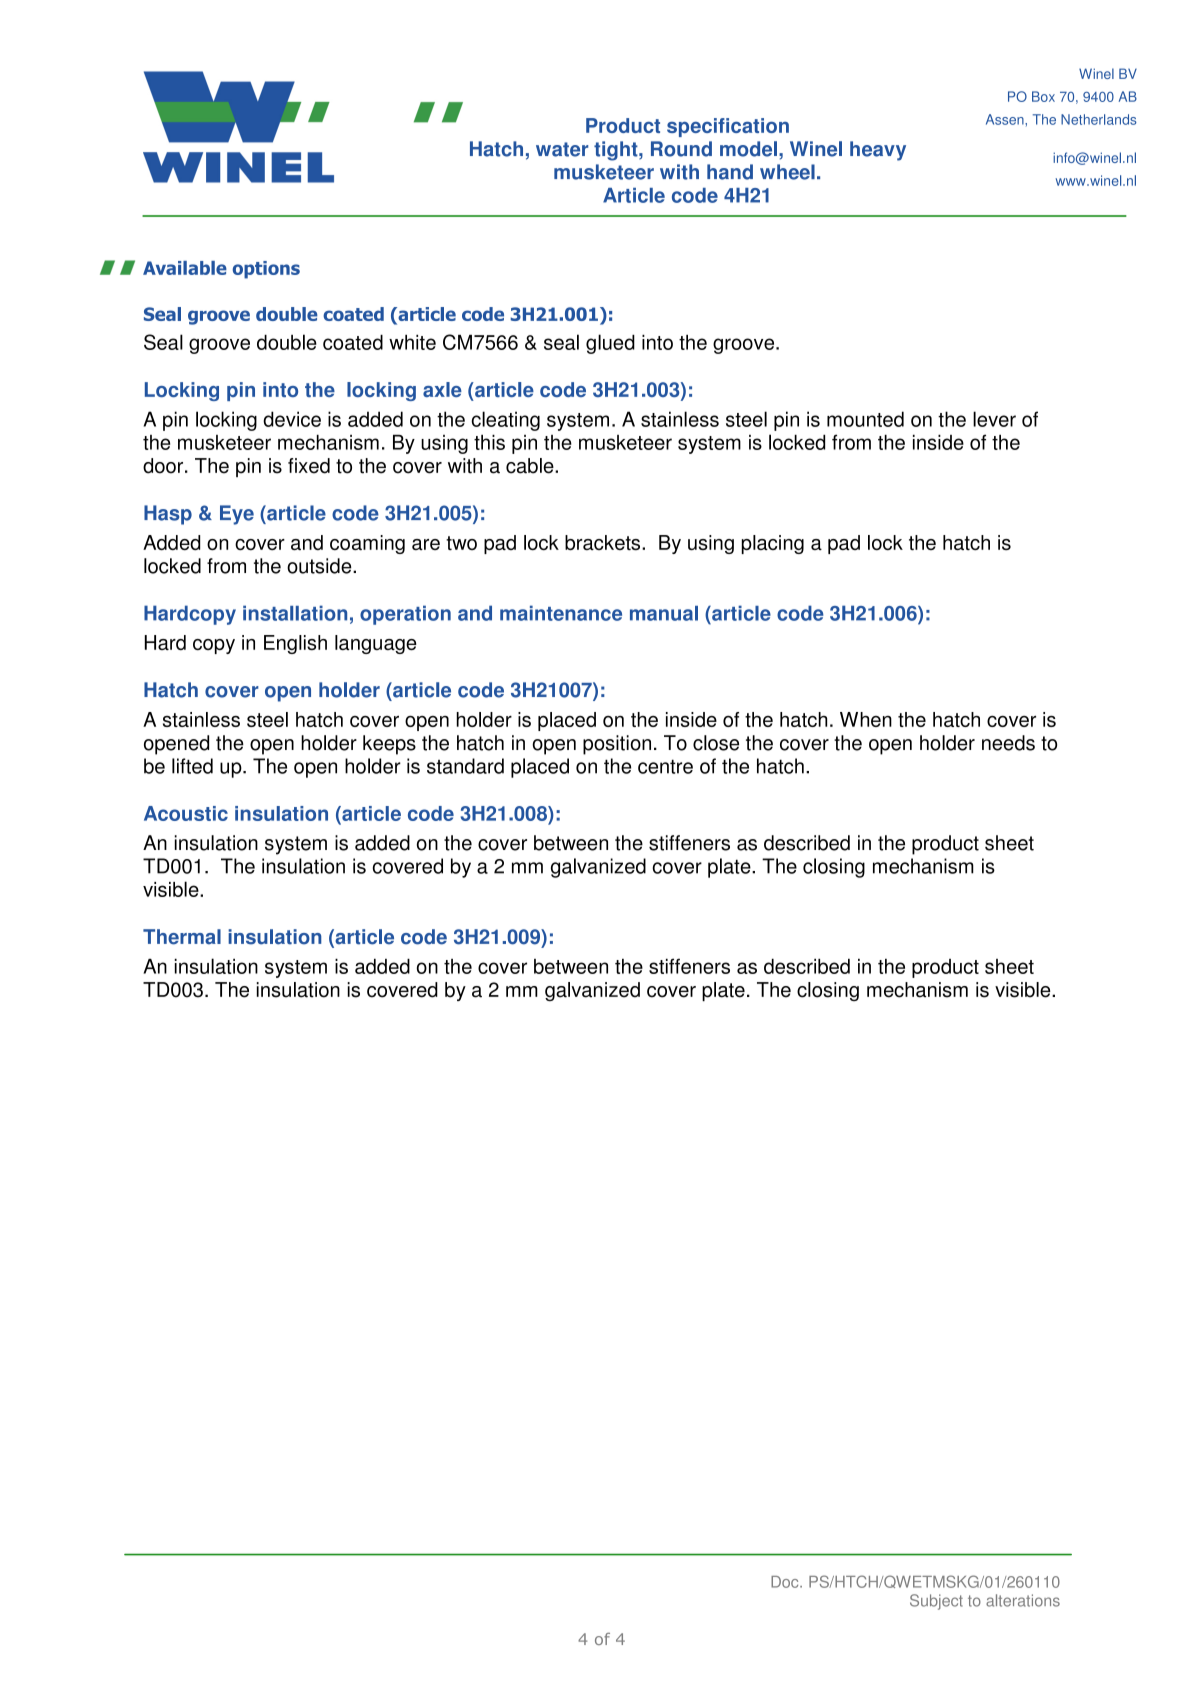  Describe the element at coordinates (664, 613) in the page. I see `manual` at that location.
